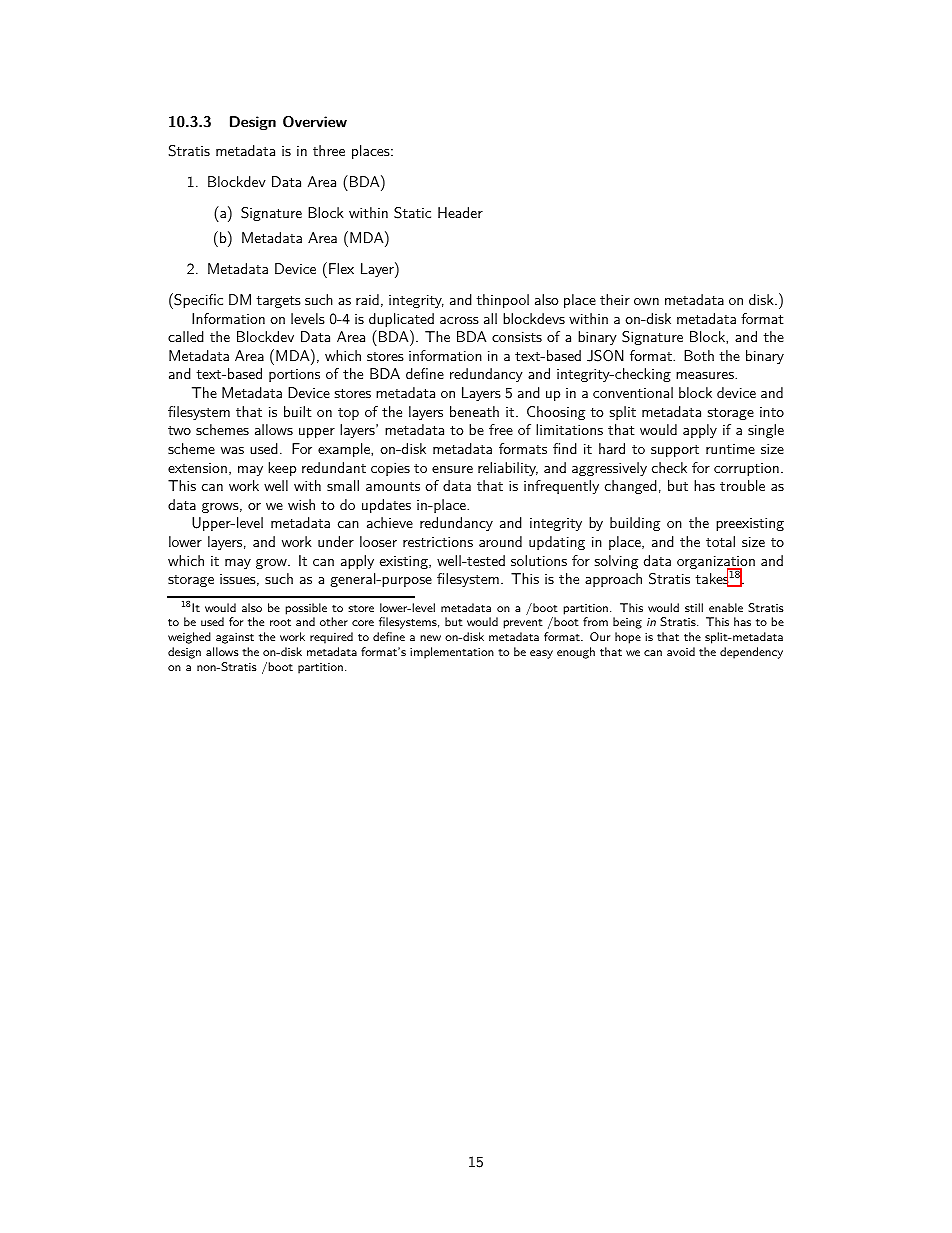  What do you see at coordinates (452, 653) in the image?
I see `implementation` at bounding box center [452, 653].
